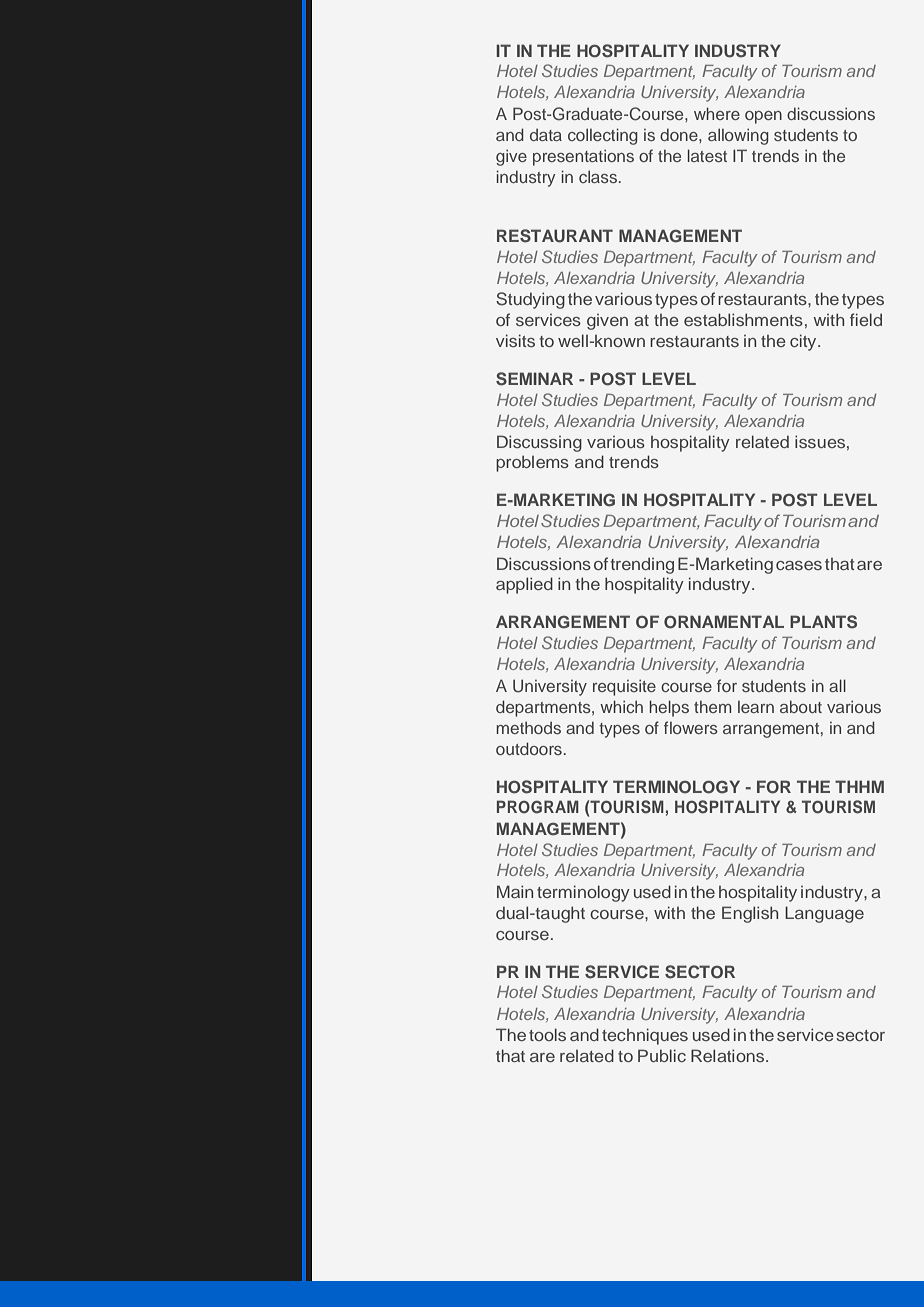 This screenshot has width=924, height=1308. I want to click on data, so click(546, 135).
